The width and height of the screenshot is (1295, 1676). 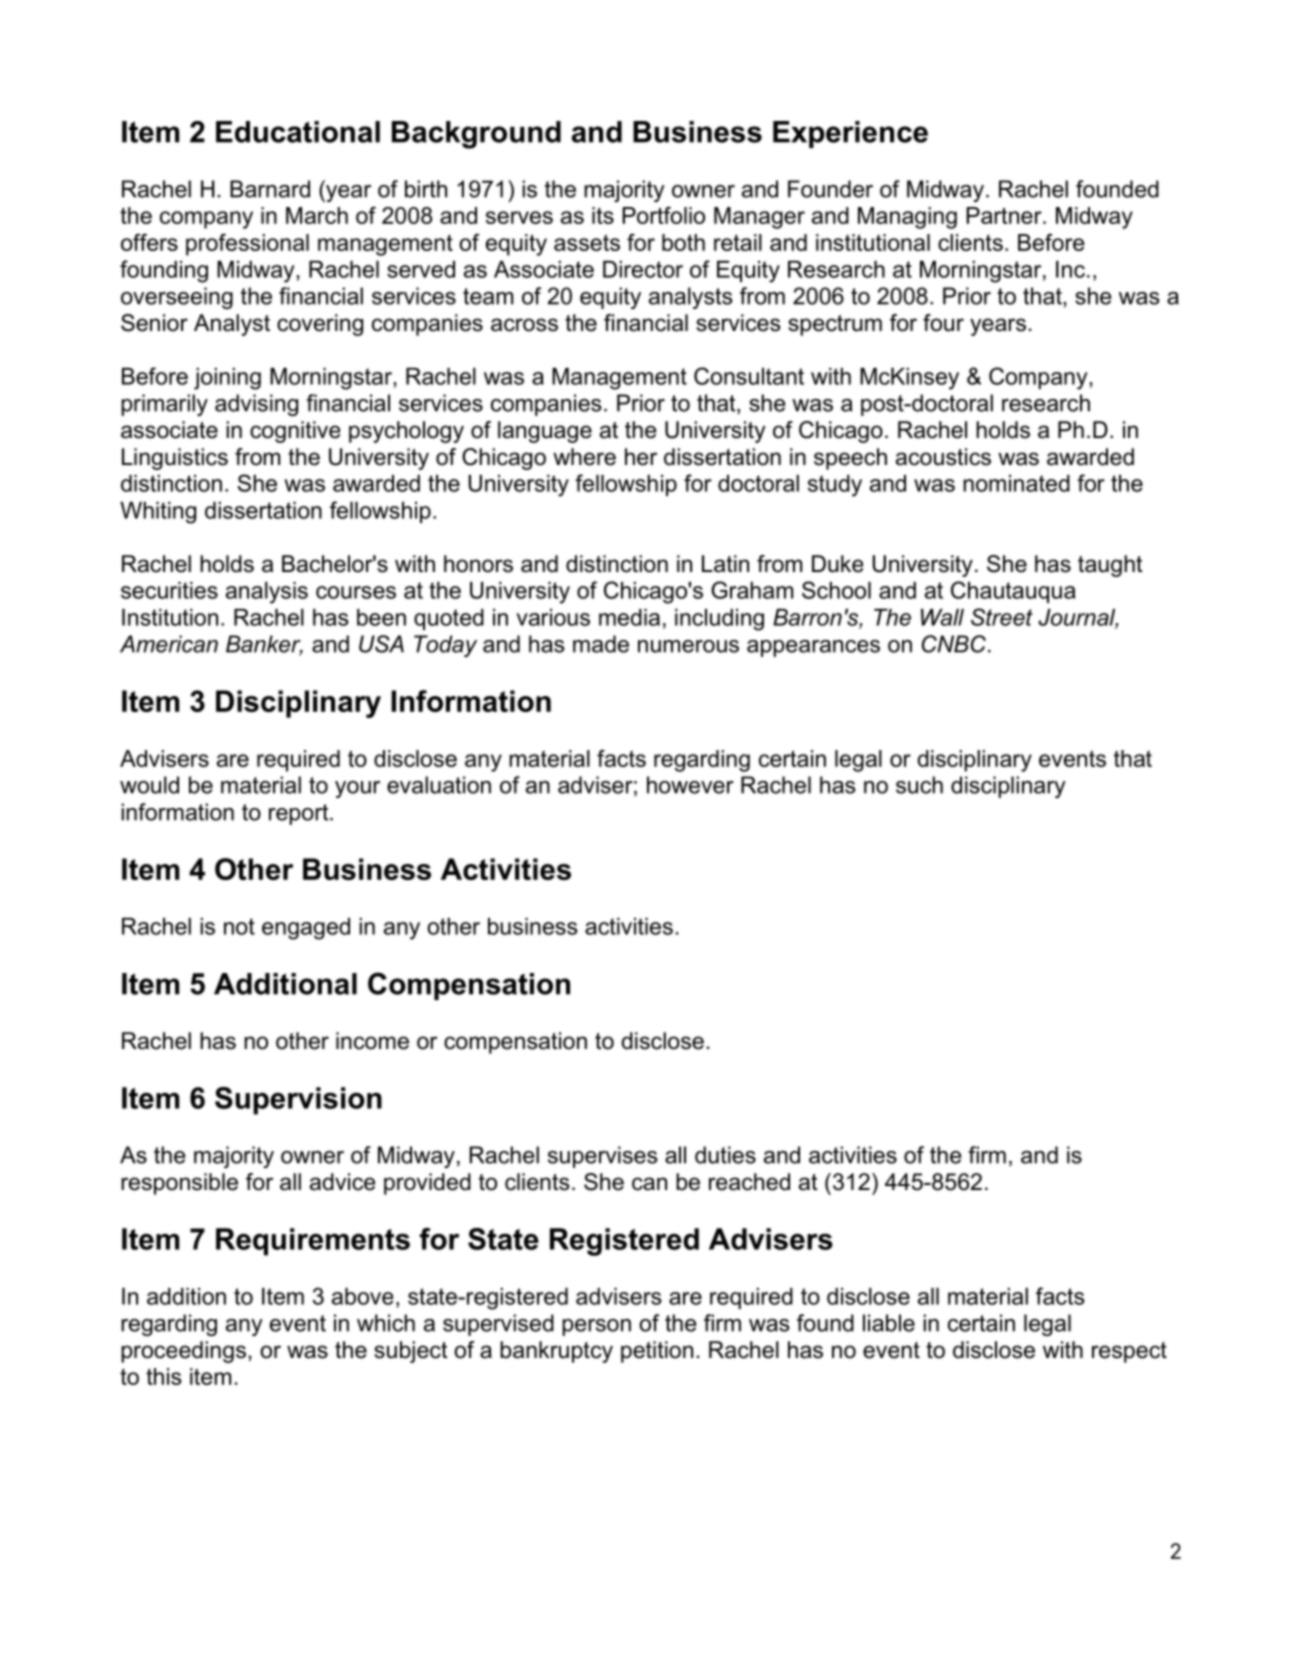 What do you see at coordinates (584, 457) in the screenshot?
I see `where` at bounding box center [584, 457].
